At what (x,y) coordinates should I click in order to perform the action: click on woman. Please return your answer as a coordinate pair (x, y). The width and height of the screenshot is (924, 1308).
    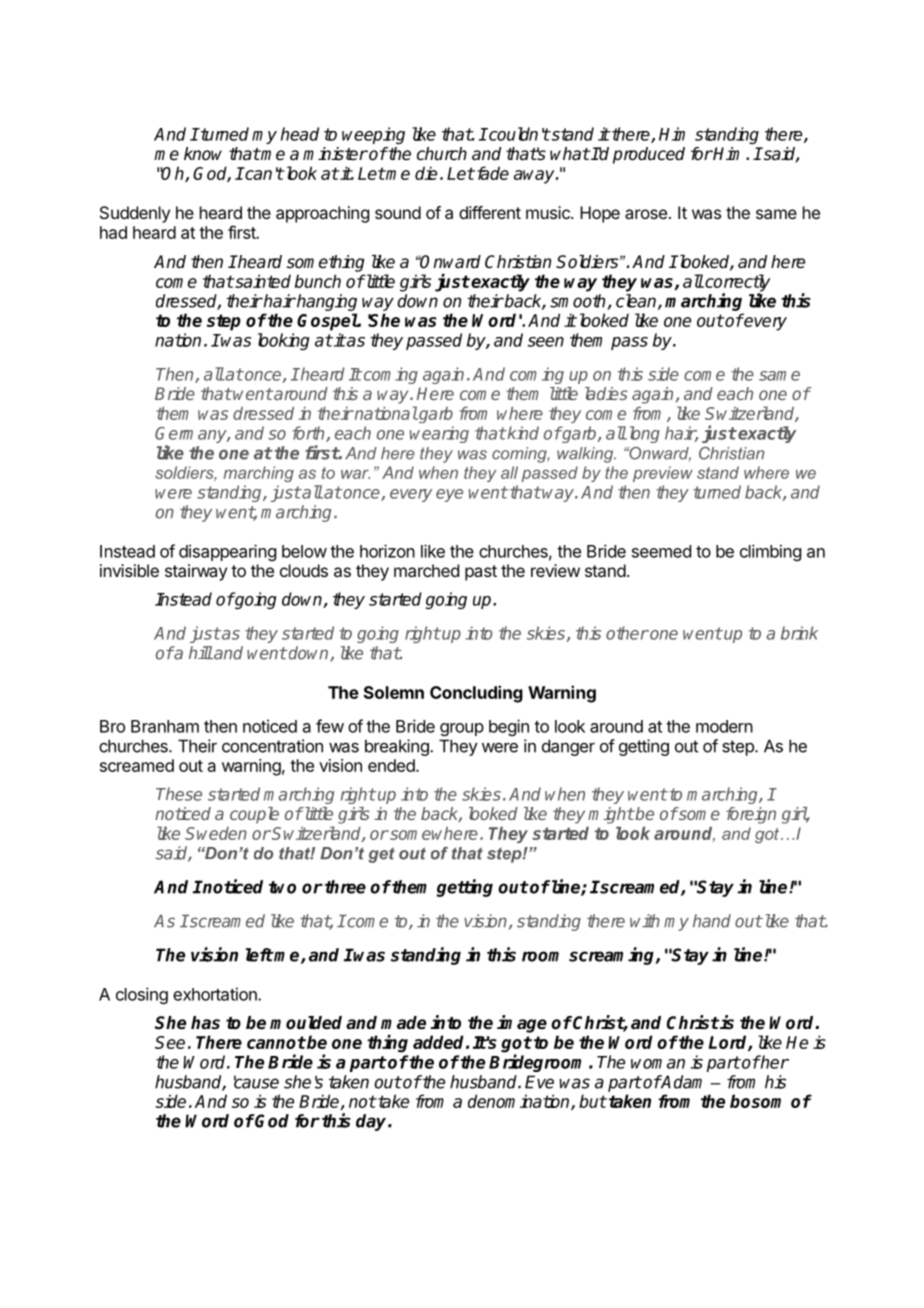
    Looking at the image, I should click on (658, 1064).
